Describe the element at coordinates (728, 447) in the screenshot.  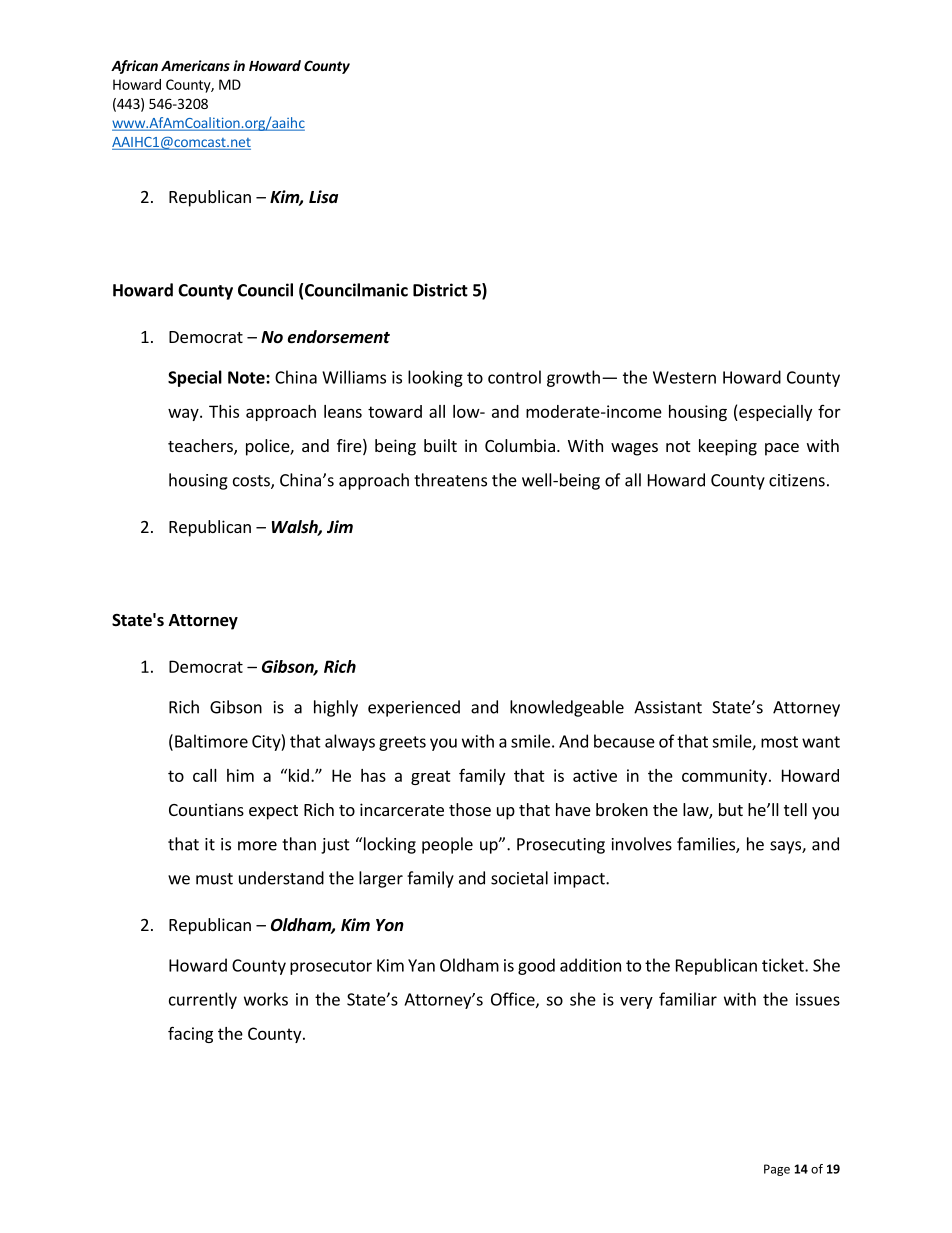
I see `keeping` at that location.
